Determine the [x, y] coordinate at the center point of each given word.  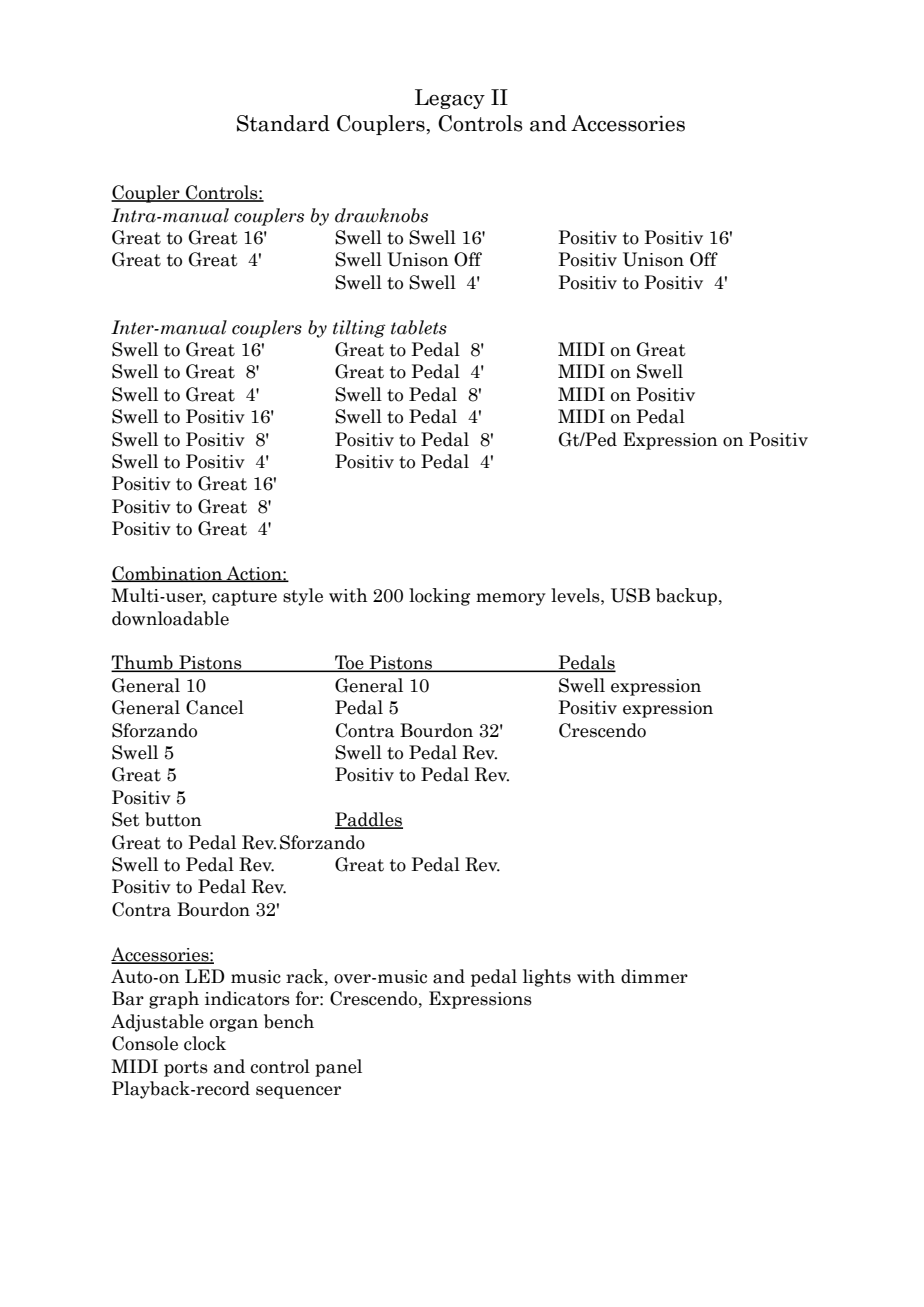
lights [547, 978]
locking [440, 597]
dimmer [654, 976]
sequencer [298, 1092]
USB [630, 595]
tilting [359, 329]
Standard [283, 123]
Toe [349, 663]
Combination [168, 574]
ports [186, 1069]
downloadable [170, 618]
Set [126, 819]
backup [686, 597]
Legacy [450, 99]
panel [338, 1068]
